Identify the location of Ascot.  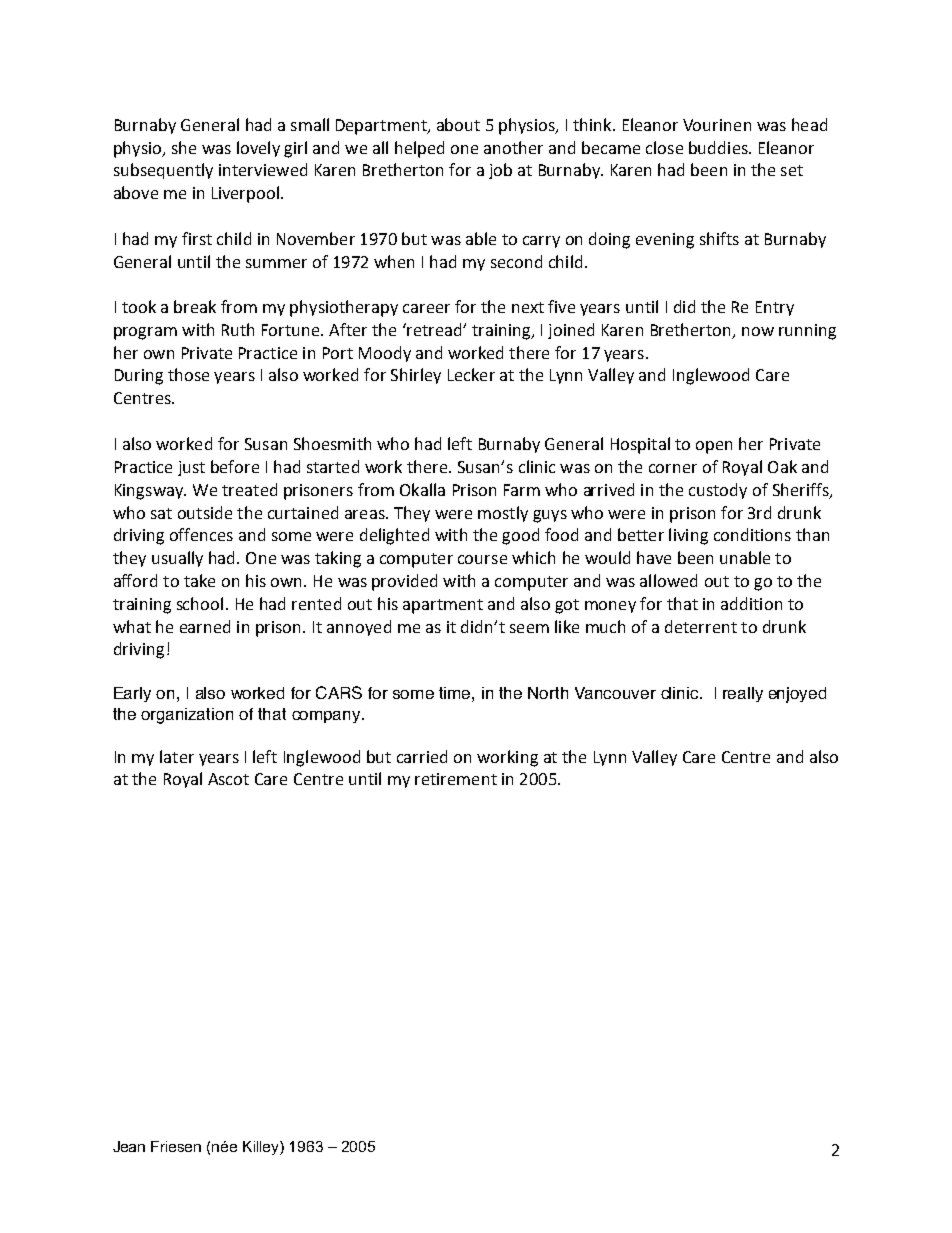
(228, 779).
